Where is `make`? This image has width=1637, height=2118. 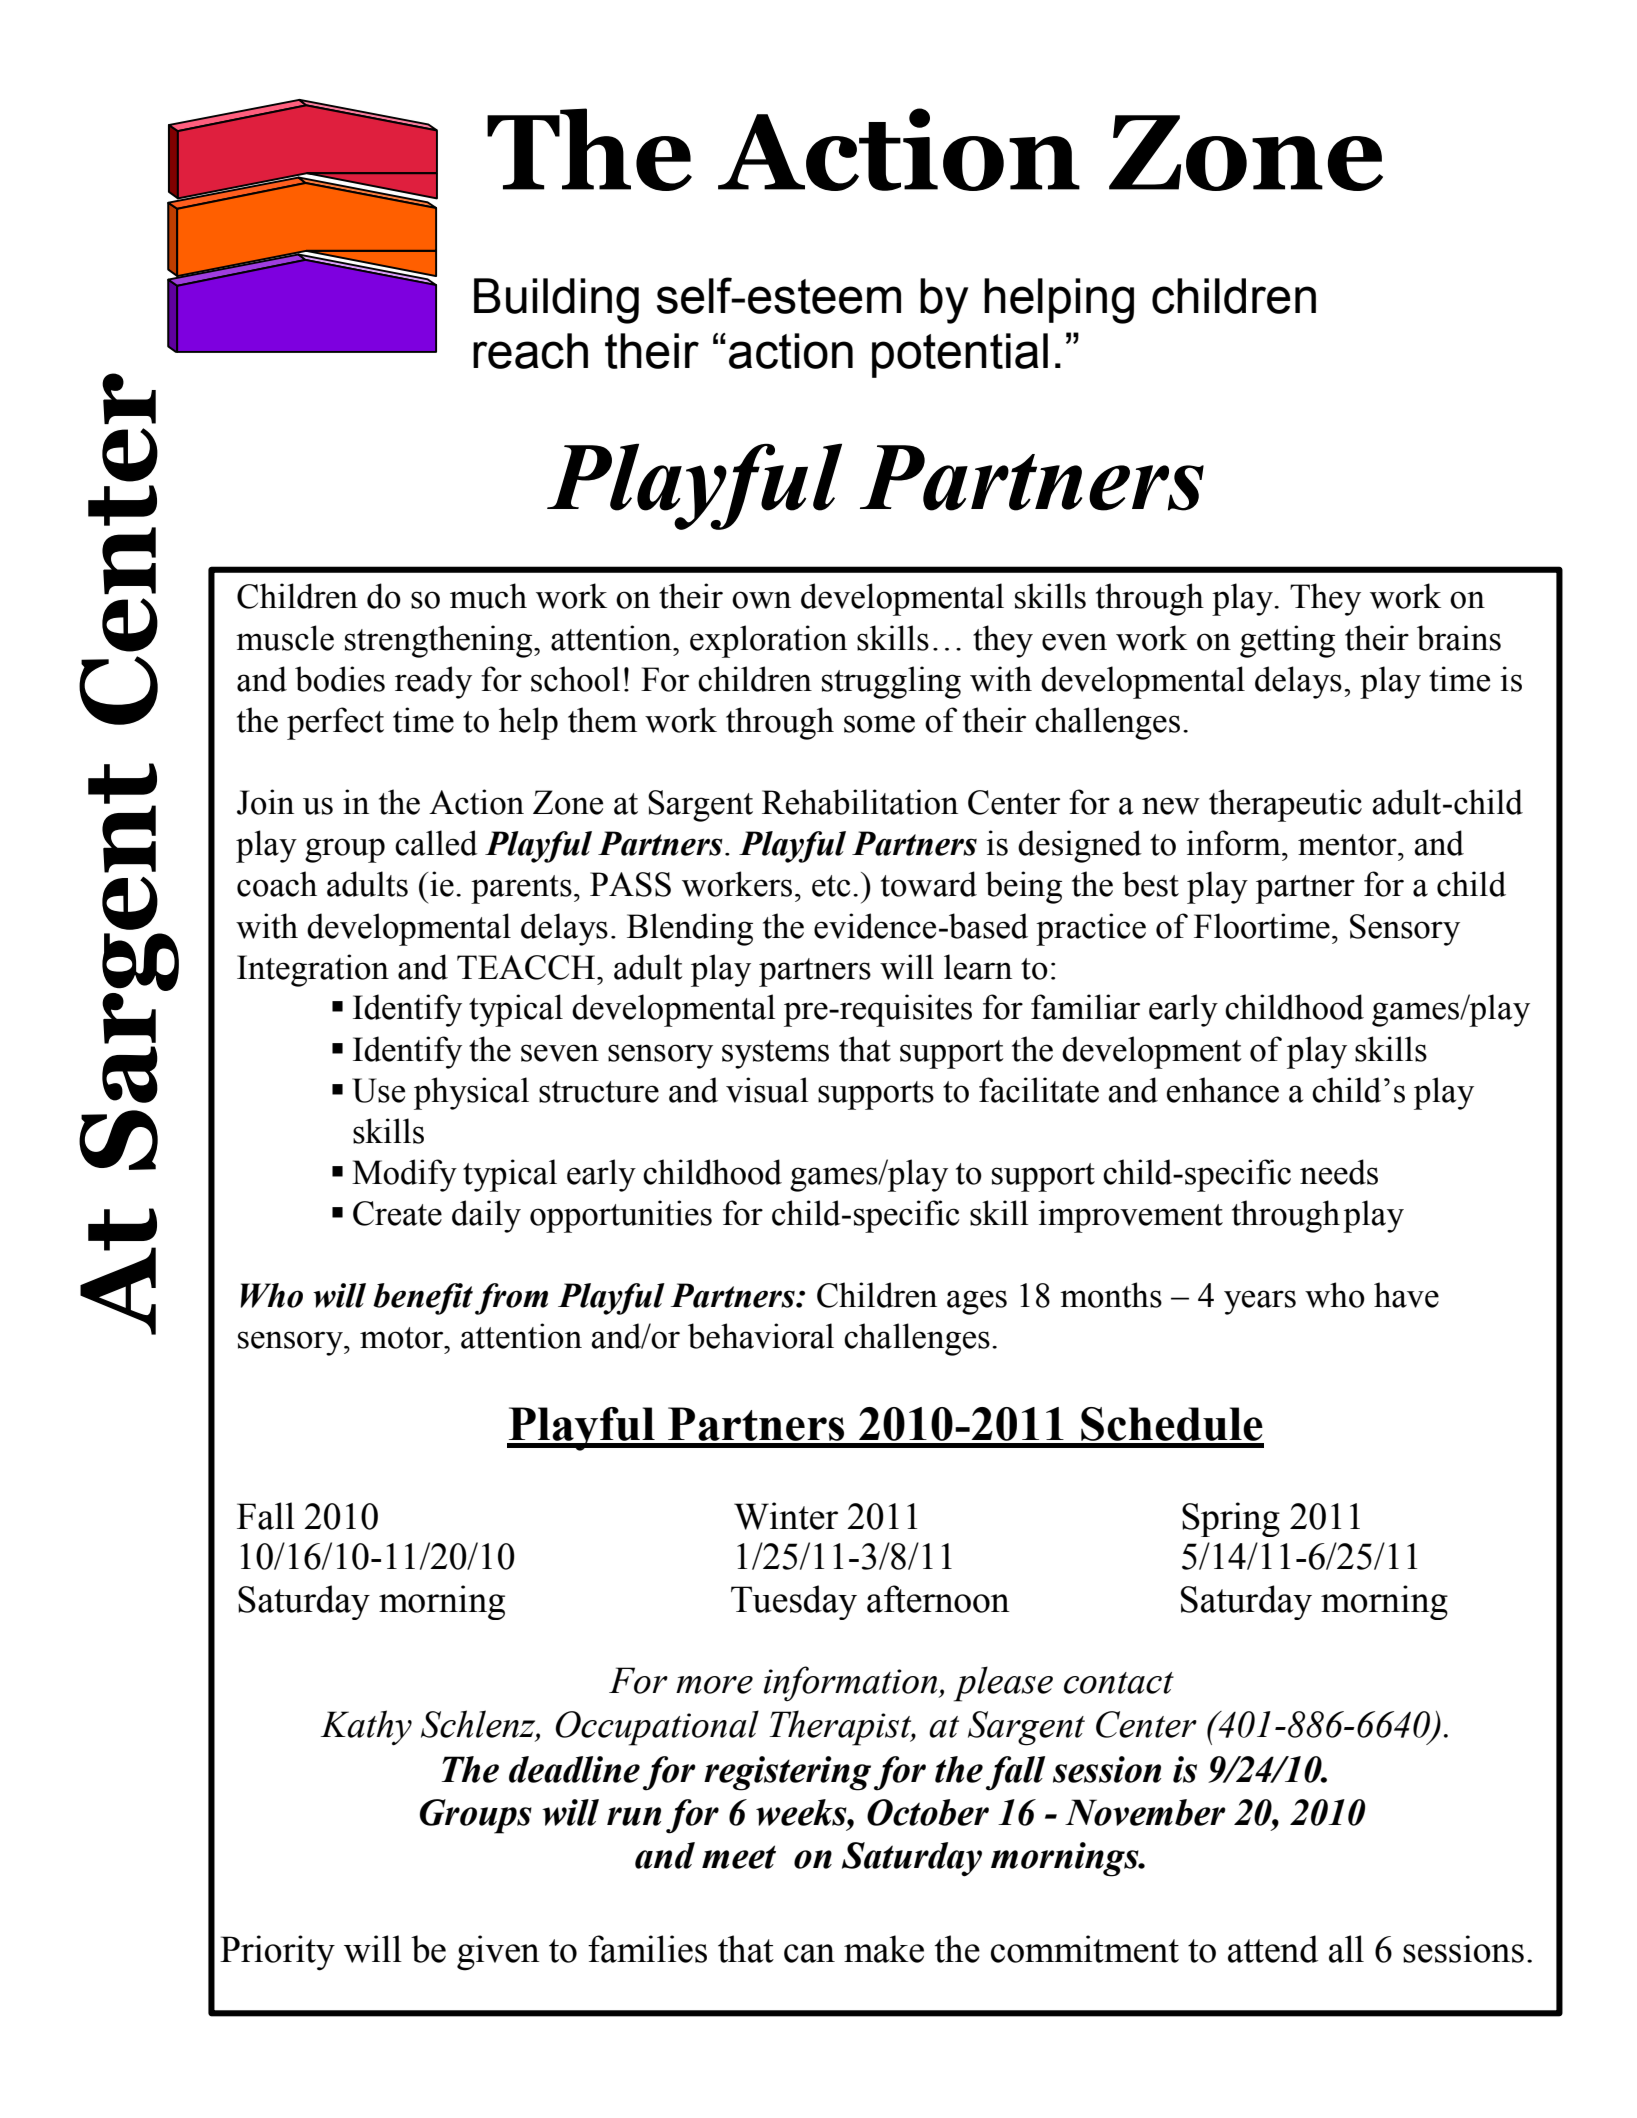 make is located at coordinates (884, 1949).
